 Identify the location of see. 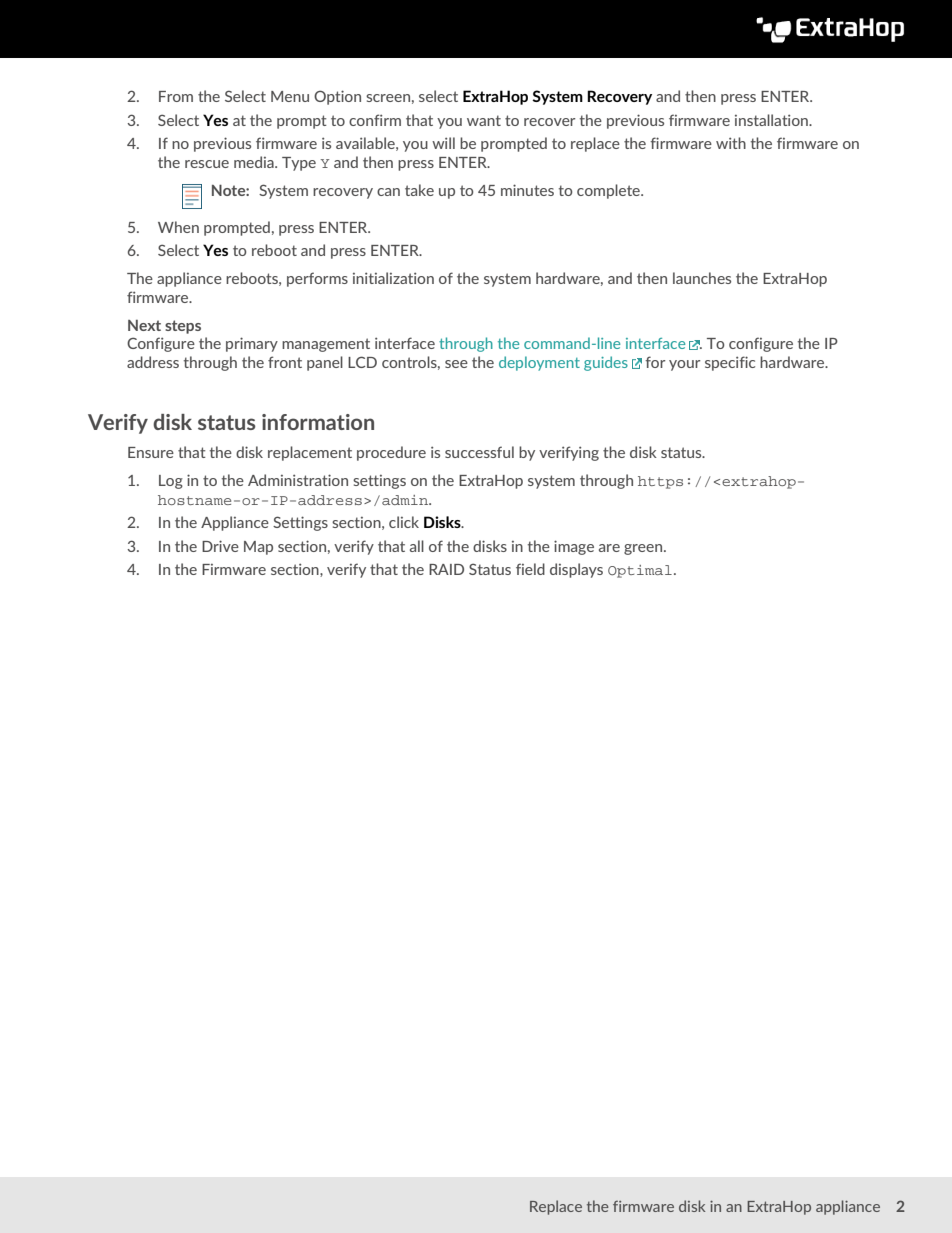
(456, 364).
